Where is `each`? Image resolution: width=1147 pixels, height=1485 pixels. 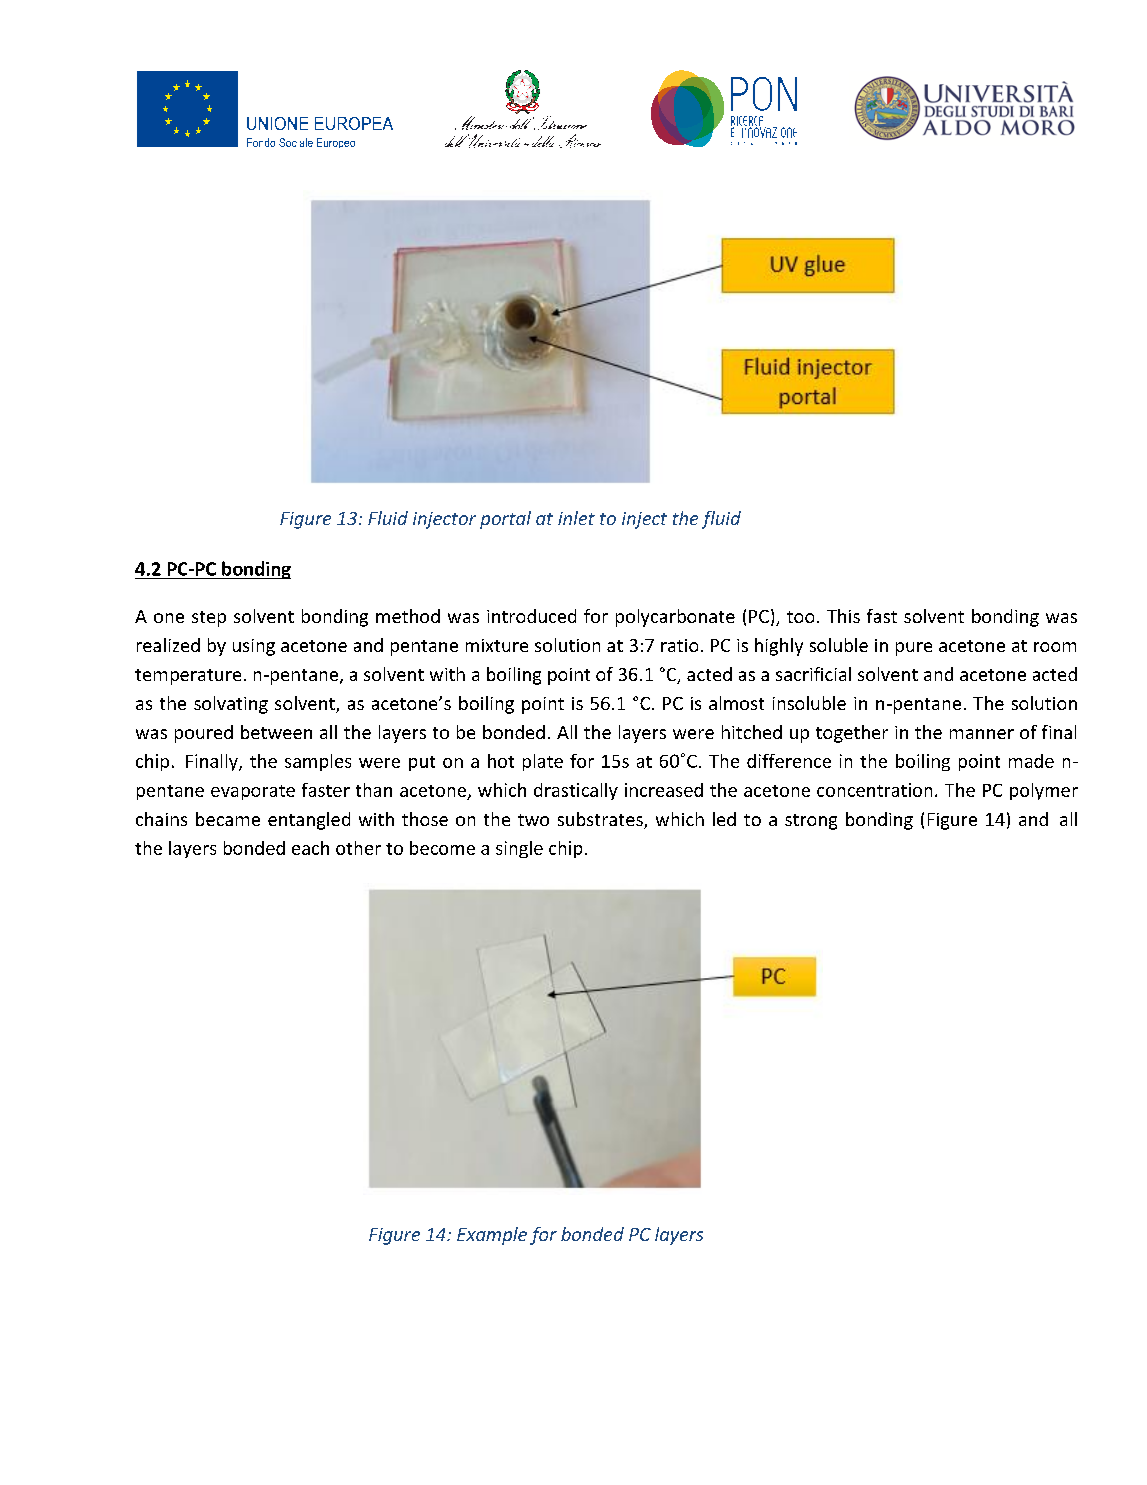 each is located at coordinates (310, 848).
